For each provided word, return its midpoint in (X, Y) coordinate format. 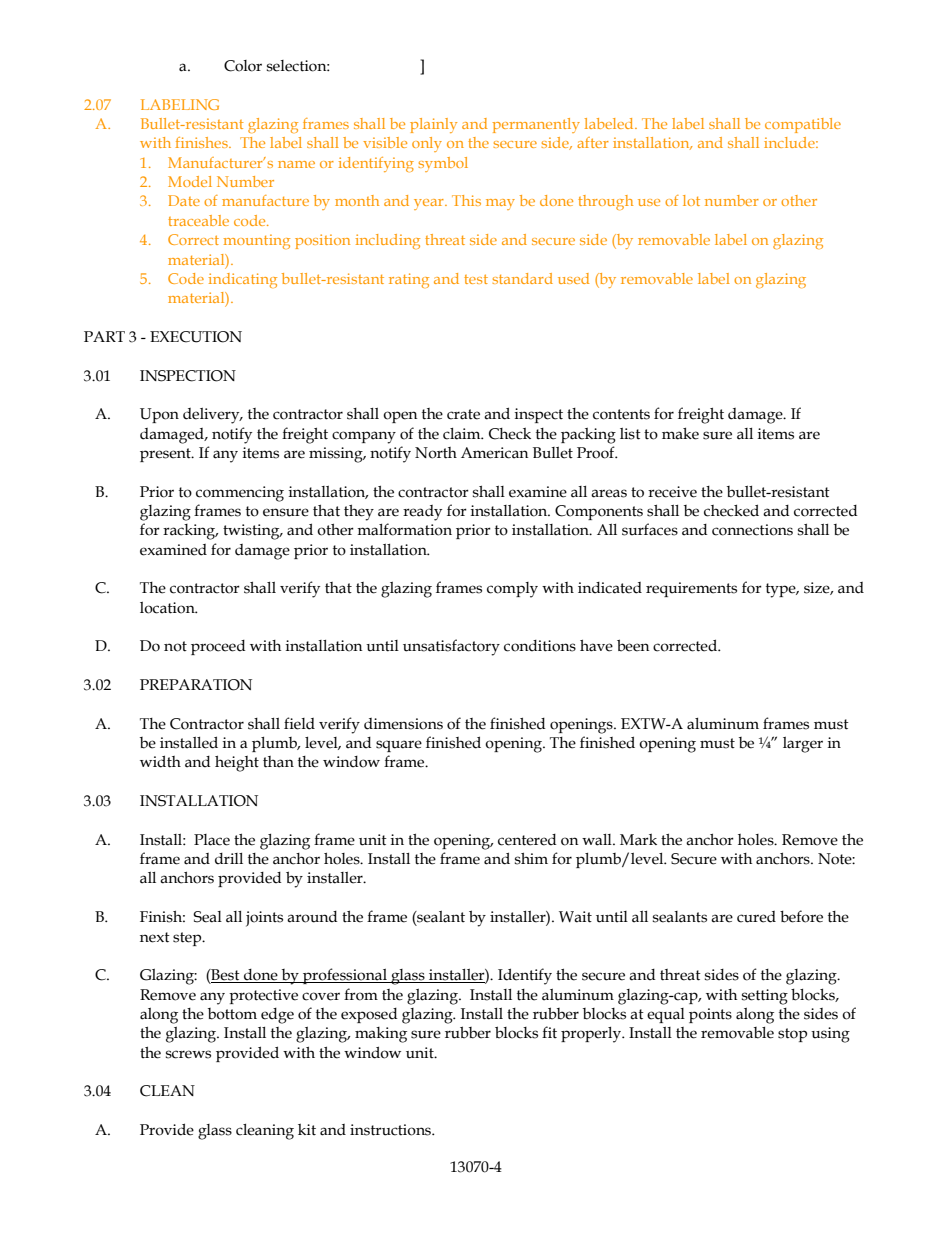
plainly (433, 125)
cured (756, 917)
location (168, 608)
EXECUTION (196, 337)
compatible (803, 125)
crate (463, 414)
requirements (691, 589)
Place (212, 840)
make (680, 433)
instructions (392, 1130)
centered (527, 840)
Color (243, 66)
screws (188, 1054)
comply (512, 590)
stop (792, 1035)
